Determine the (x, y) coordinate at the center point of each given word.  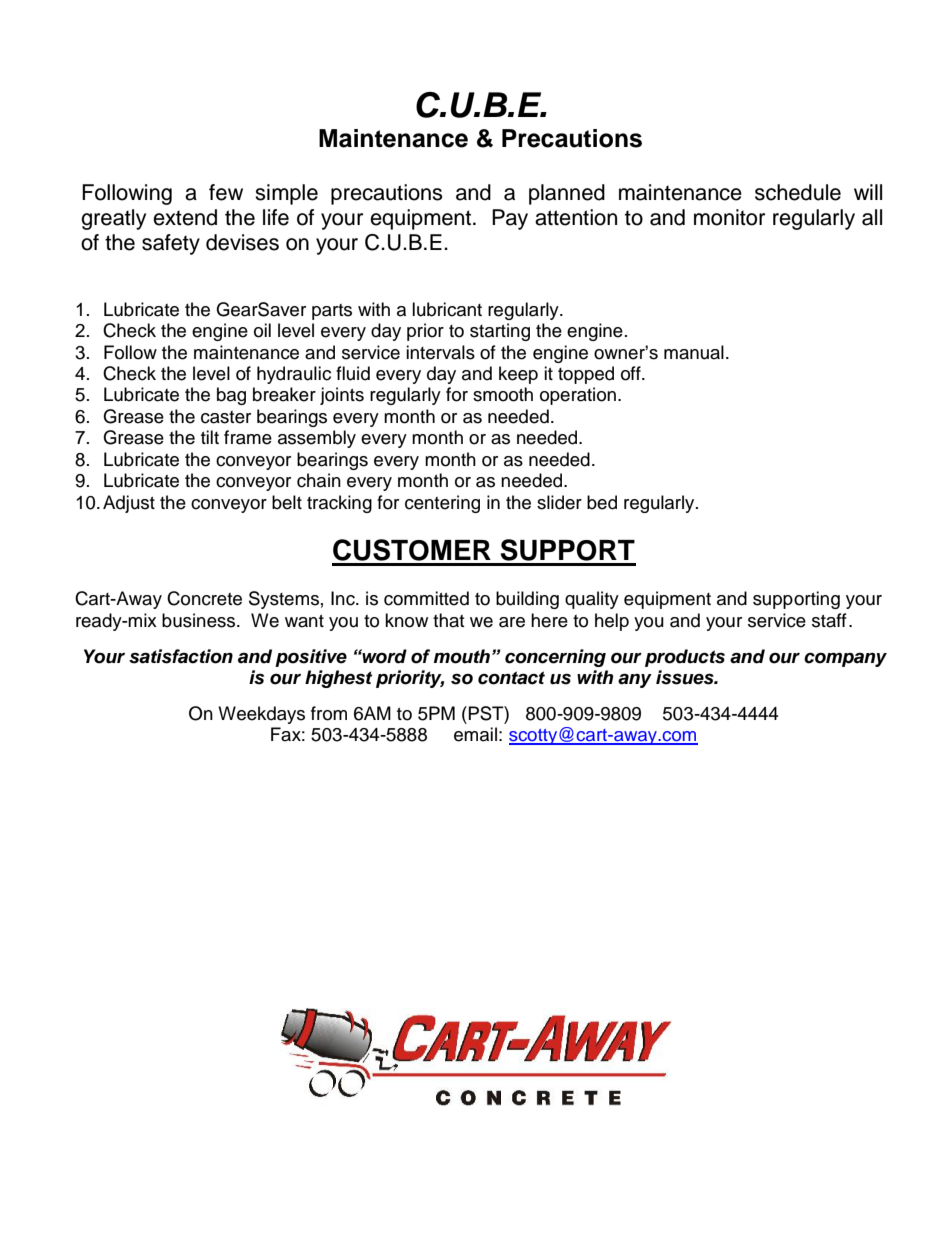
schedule (798, 192)
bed (602, 502)
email (475, 734)
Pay (510, 219)
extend (185, 217)
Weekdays (261, 715)
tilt (210, 437)
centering (442, 504)
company (845, 659)
